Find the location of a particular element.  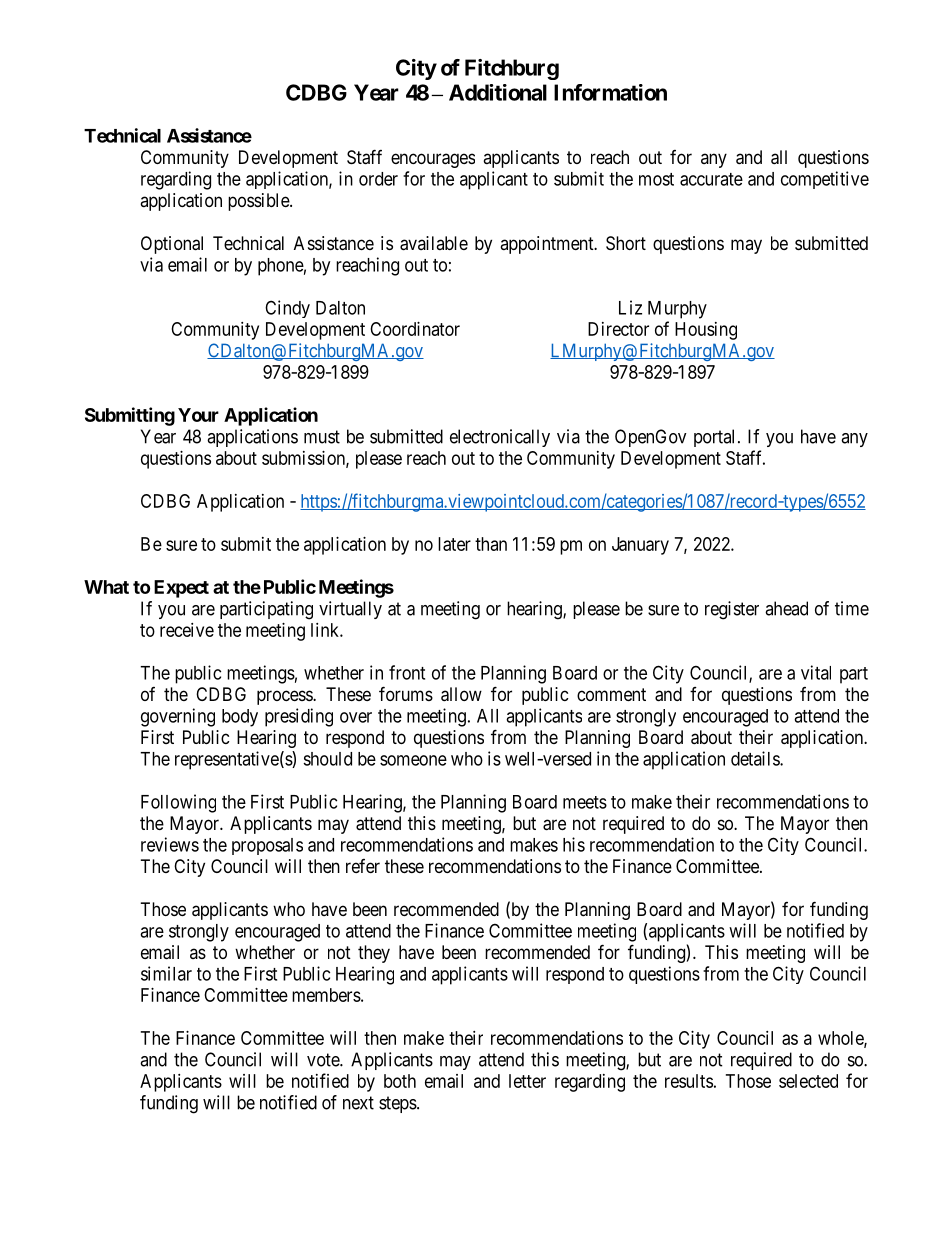

vote is located at coordinates (324, 1060).
